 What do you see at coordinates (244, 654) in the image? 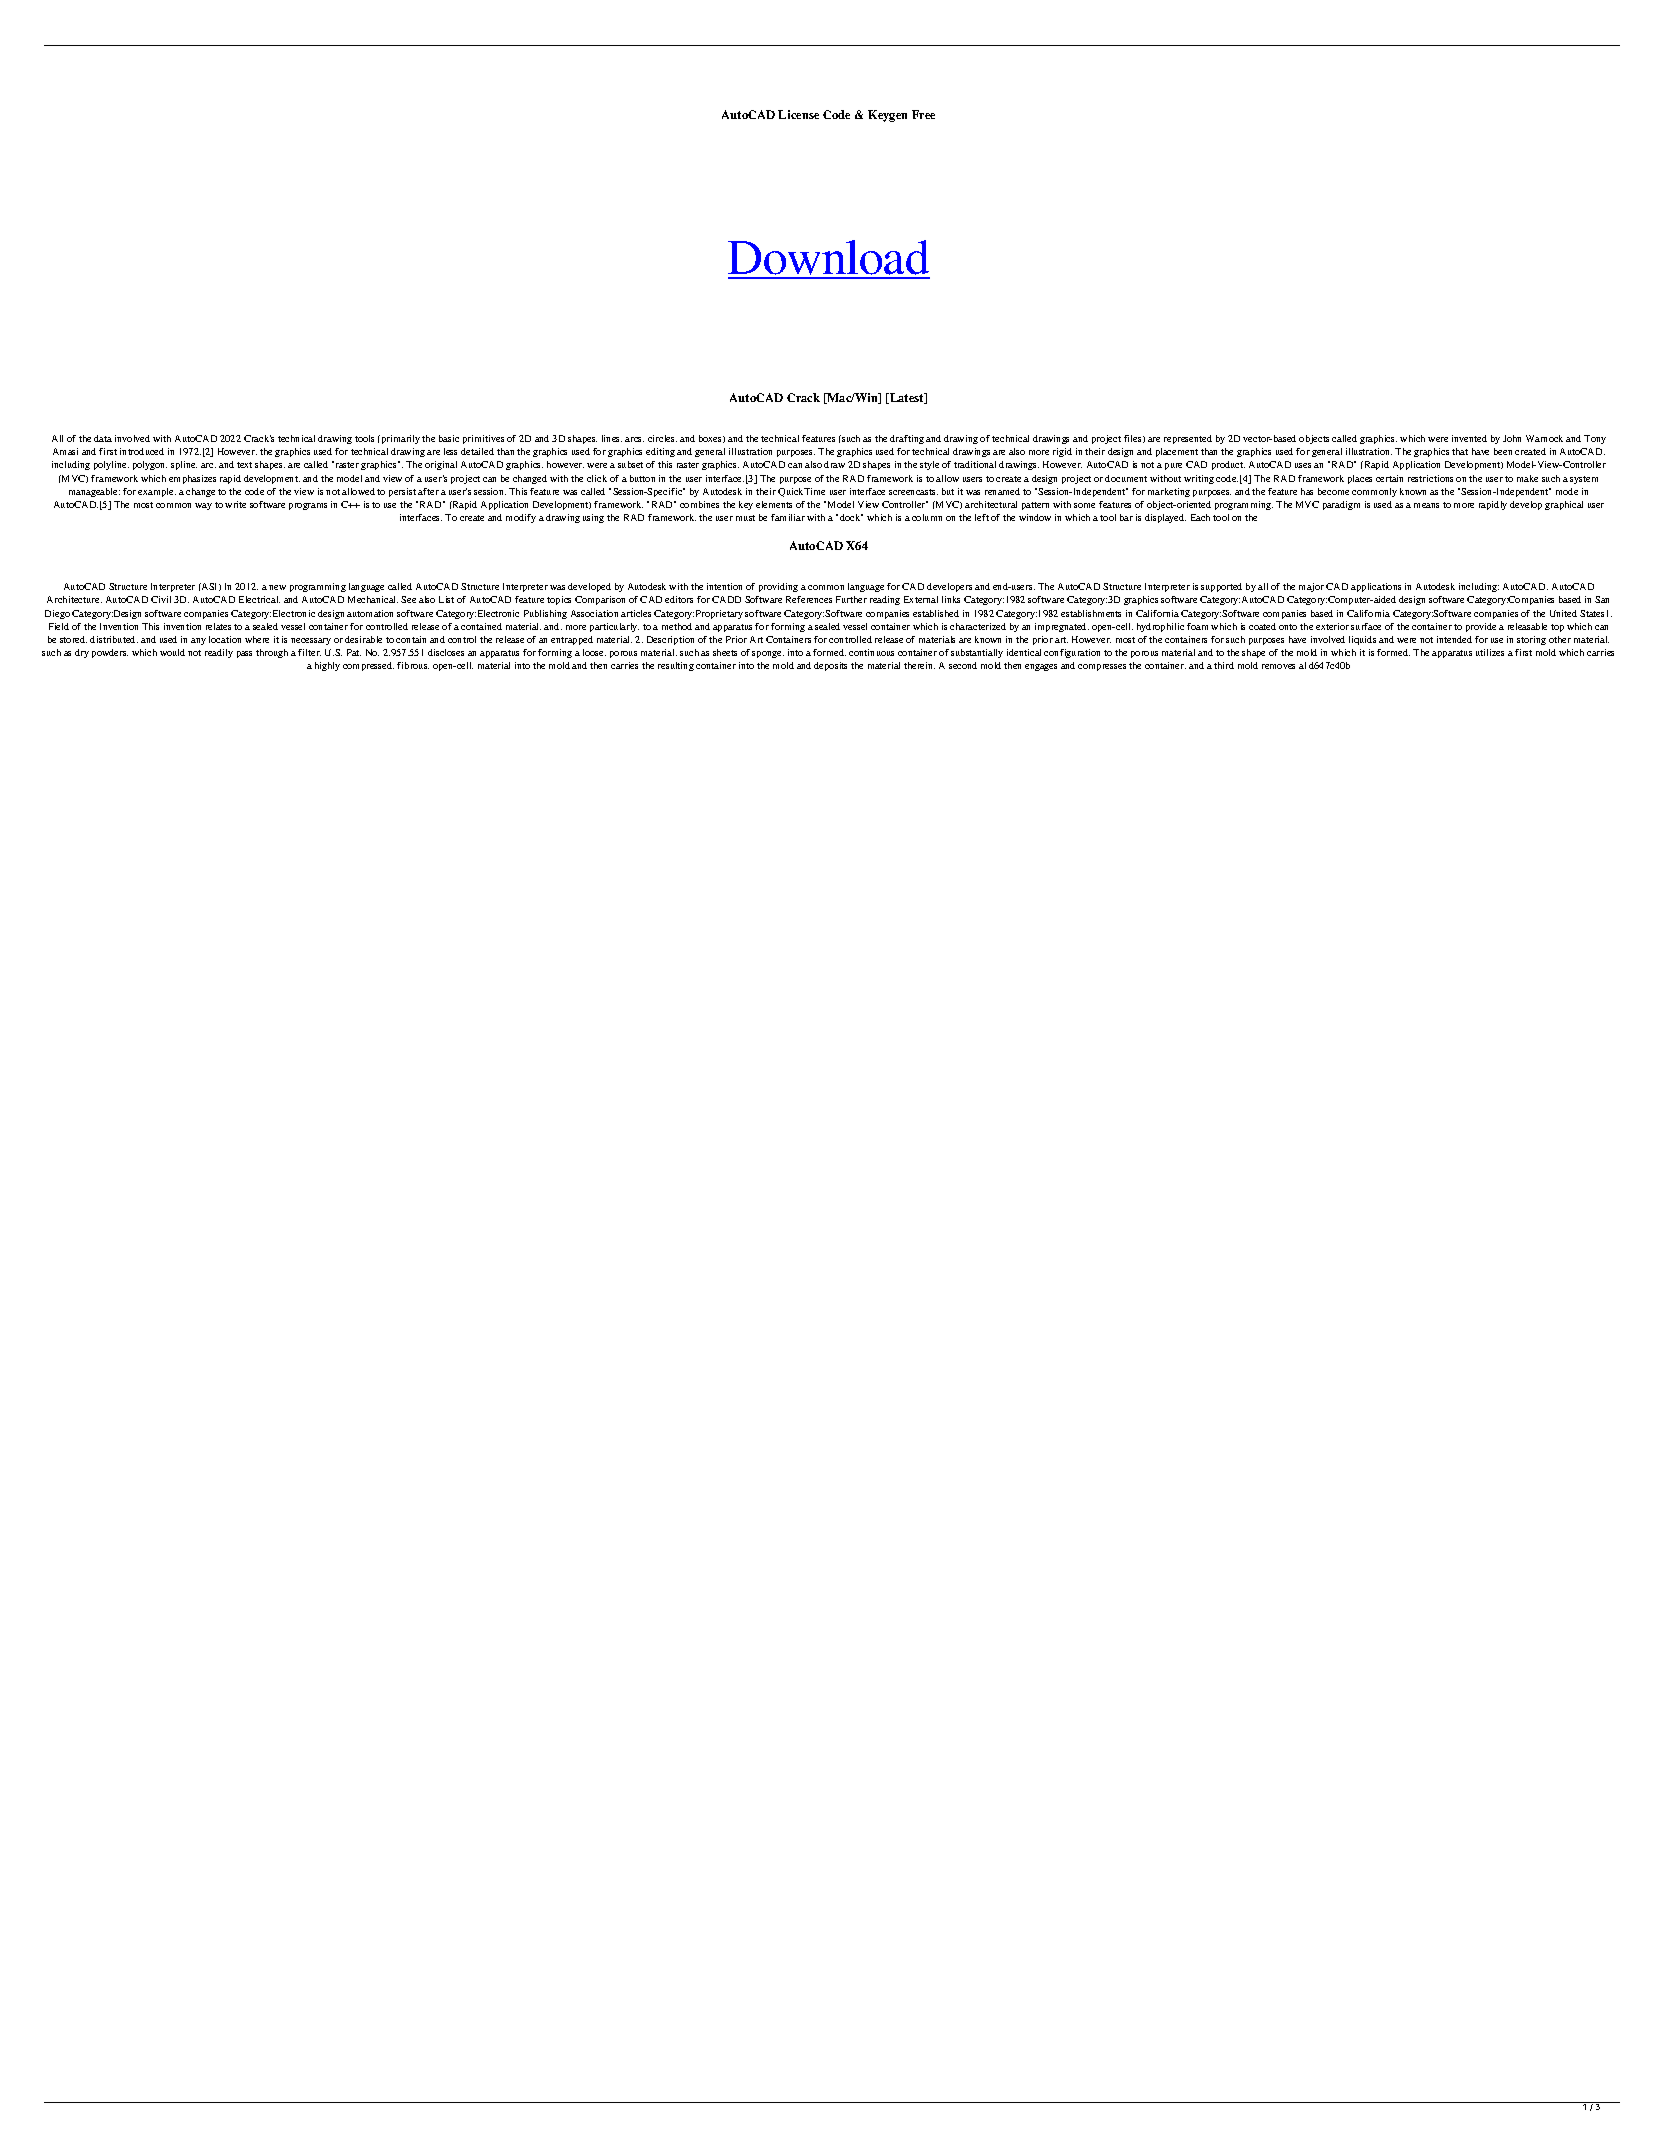
I see `pass` at bounding box center [244, 654].
